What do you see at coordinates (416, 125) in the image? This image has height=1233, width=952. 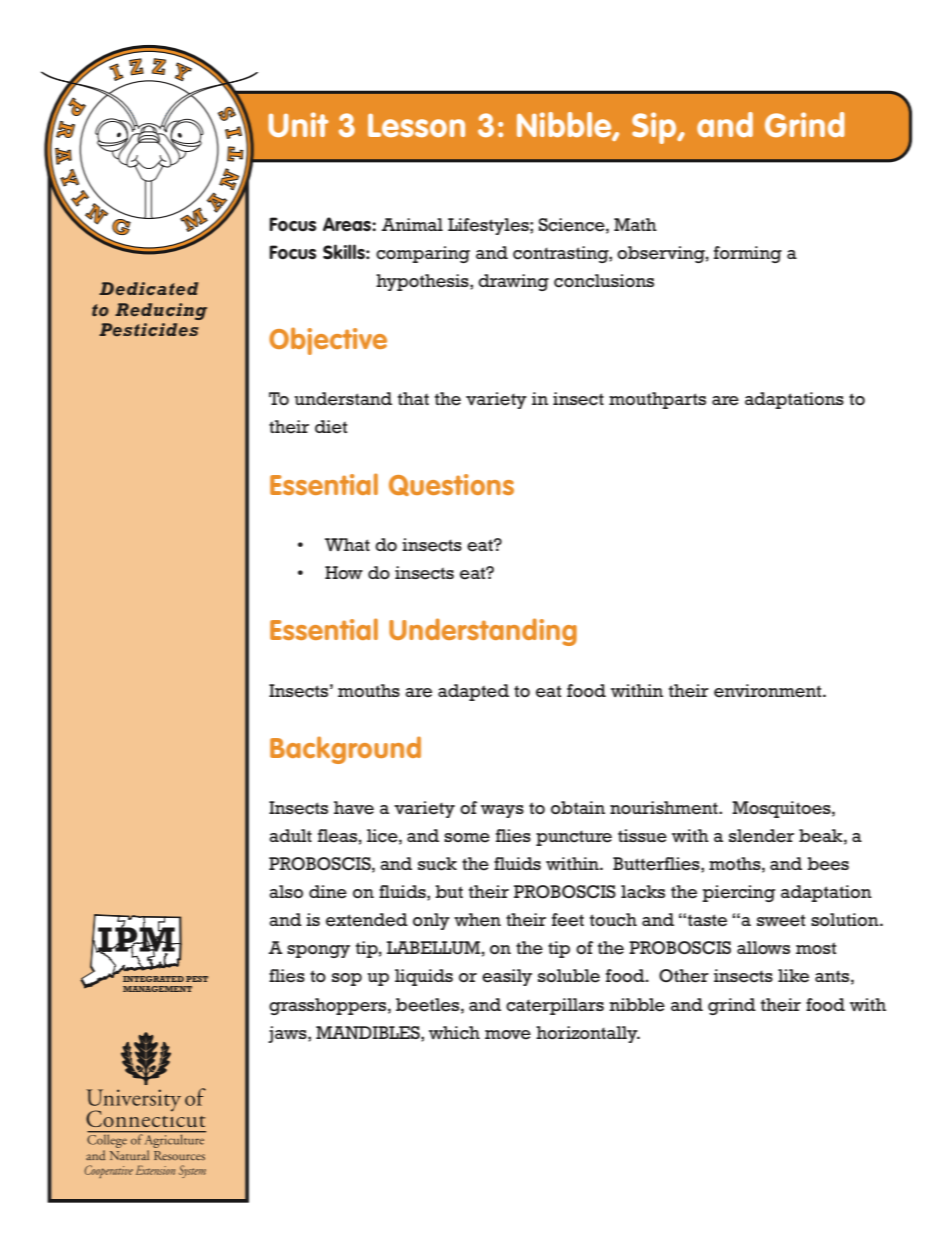 I see `Lesson` at bounding box center [416, 125].
